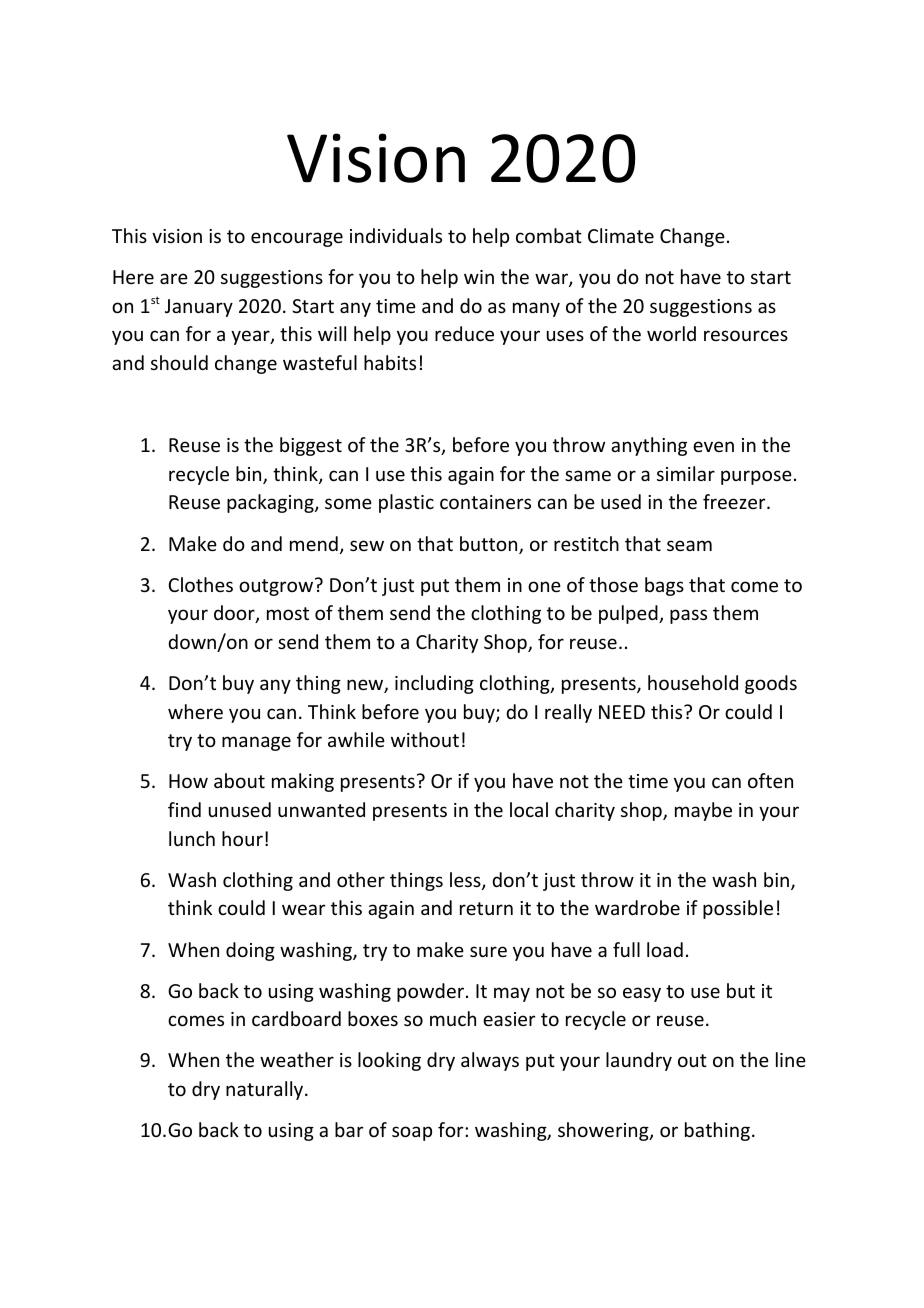  I want to click on manage, so click(256, 743).
